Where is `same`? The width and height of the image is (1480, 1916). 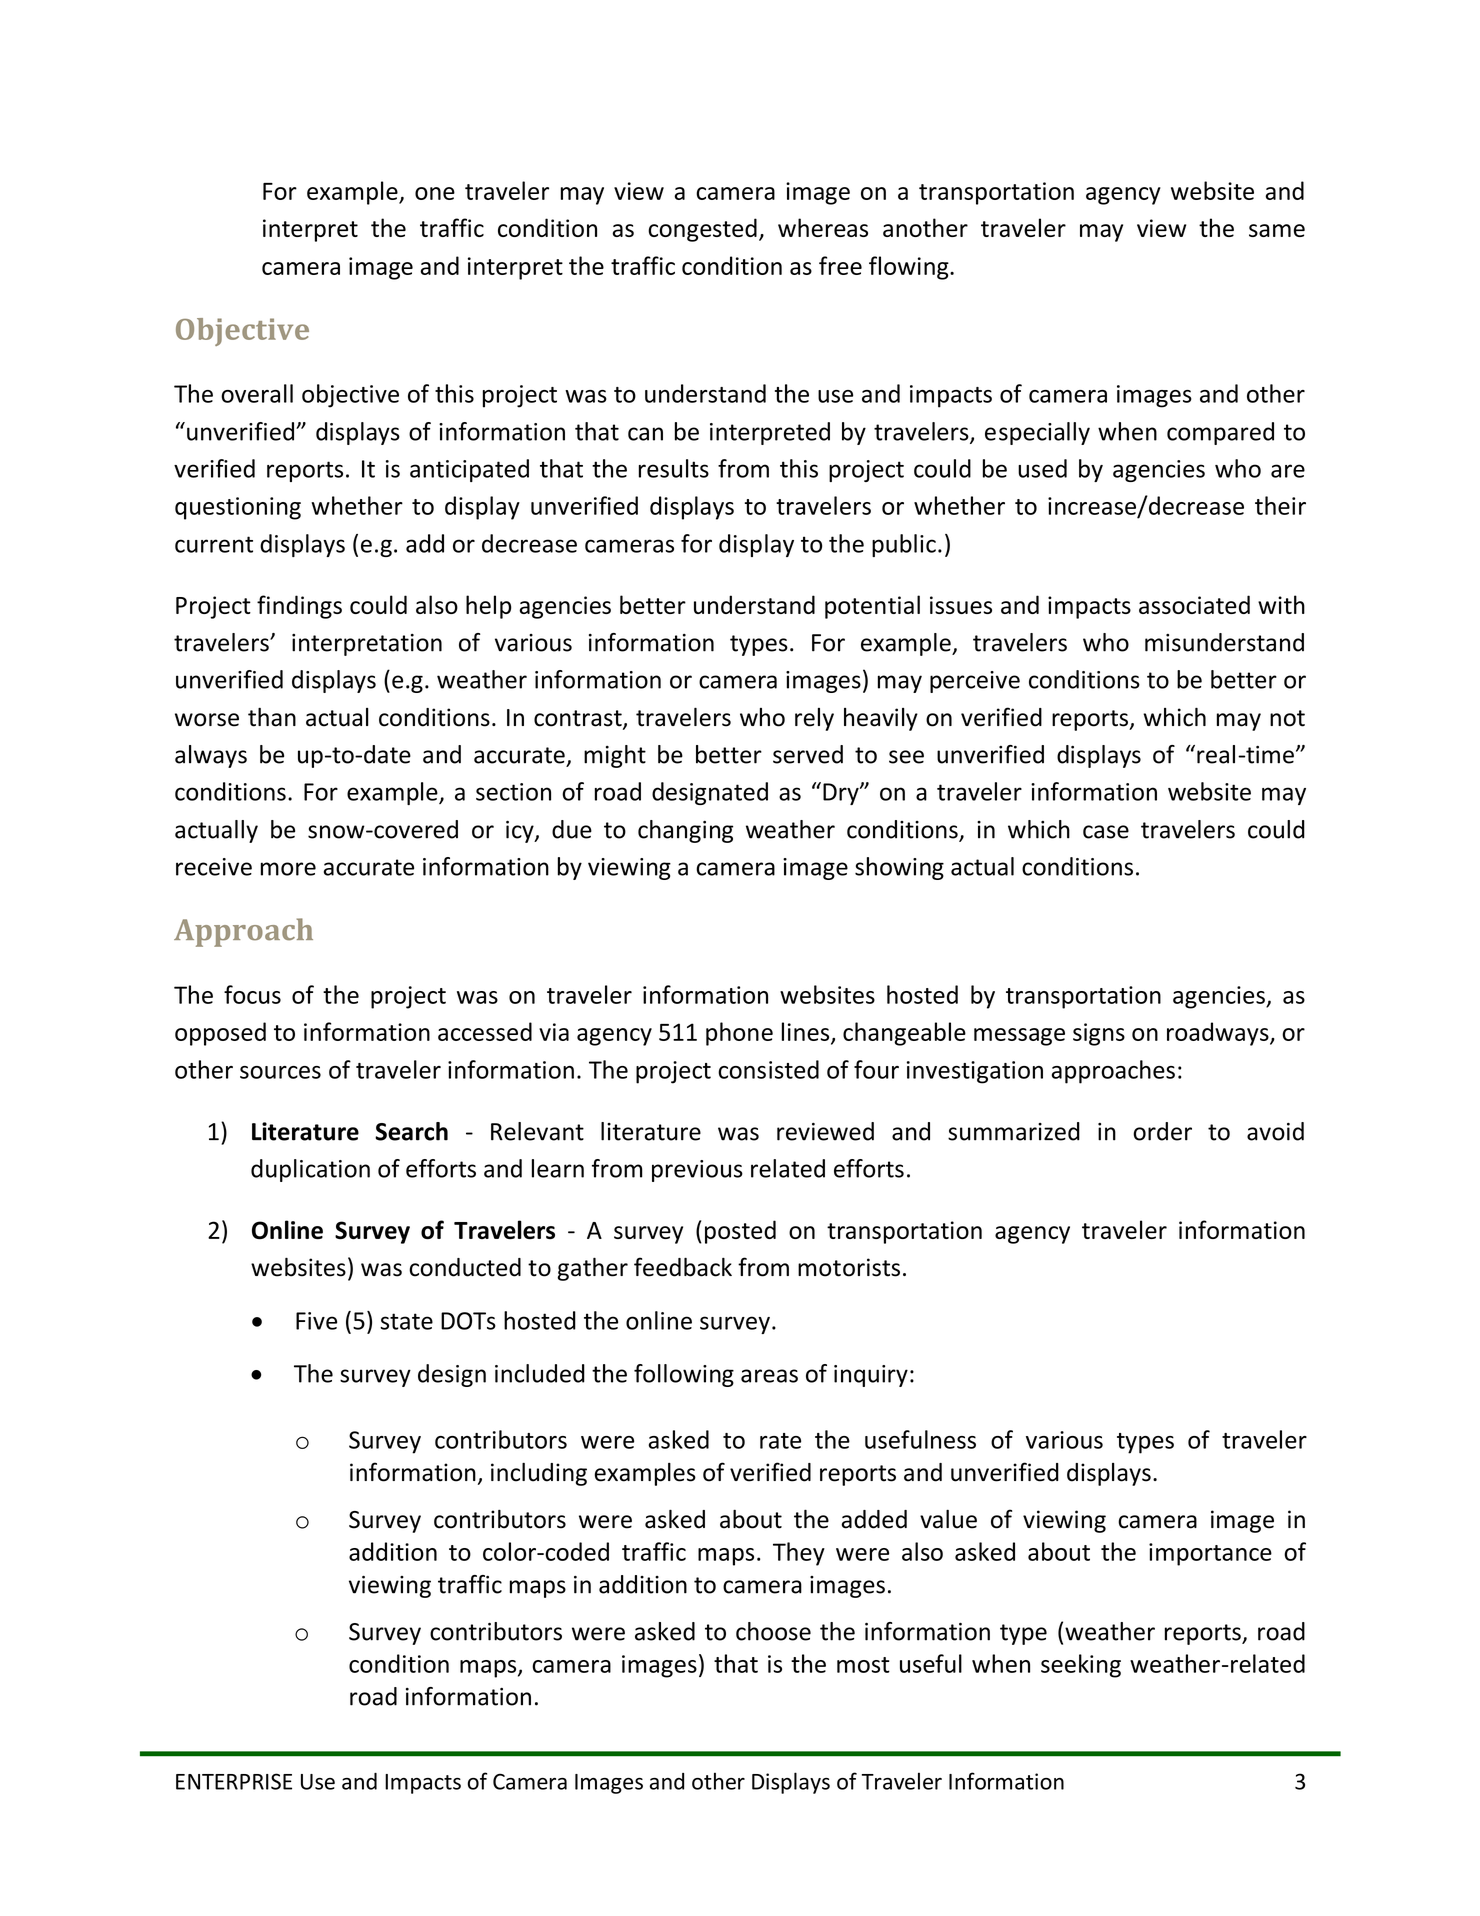 same is located at coordinates (1277, 230).
